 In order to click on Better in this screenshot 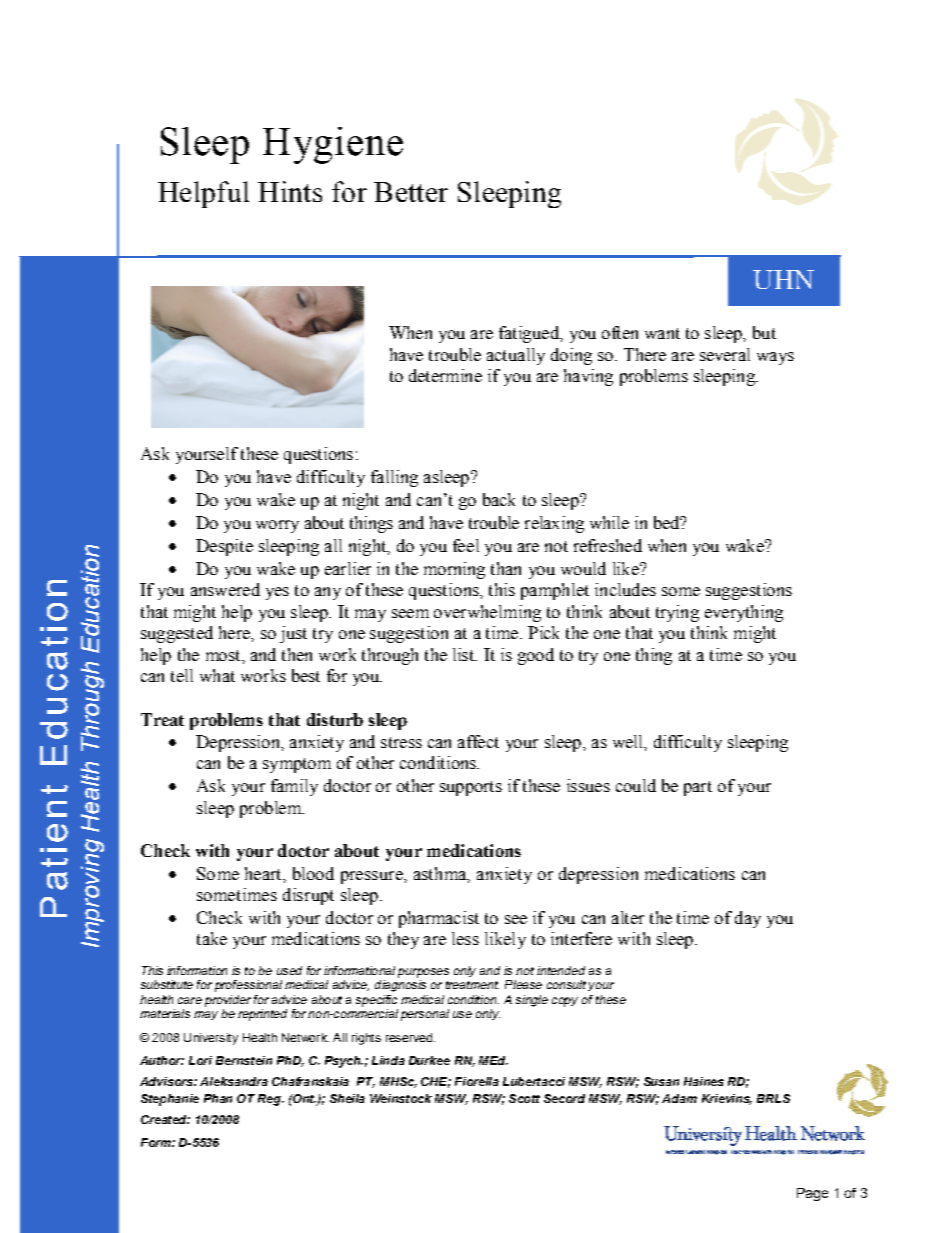, I will do `click(411, 192)`.
